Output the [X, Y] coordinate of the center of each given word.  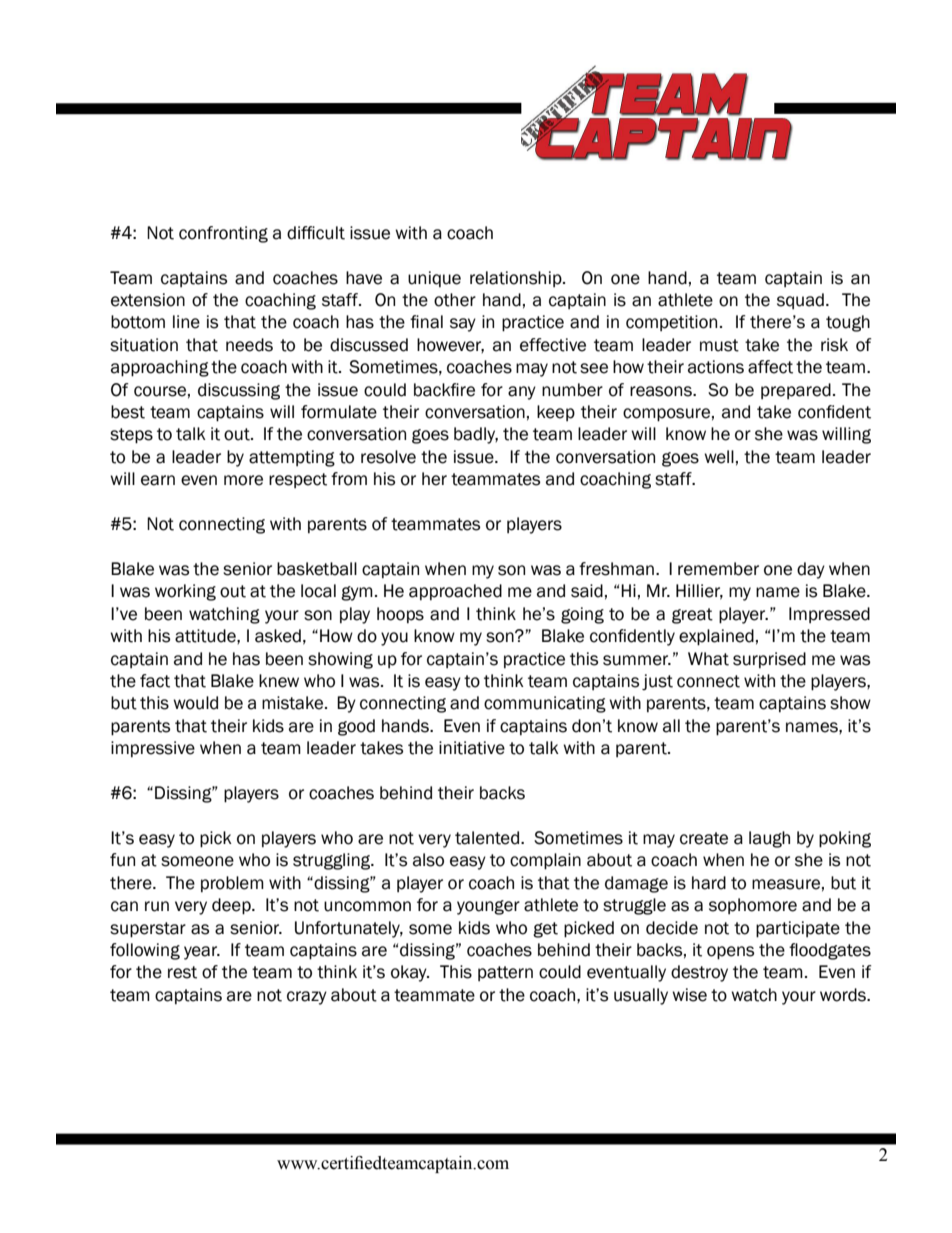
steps [131, 436]
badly [476, 435]
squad [800, 301]
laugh [769, 839]
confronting [223, 234]
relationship [517, 279]
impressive [153, 749]
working [185, 592]
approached [455, 592]
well [719, 457]
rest [182, 972]
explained [716, 637]
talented [487, 838]
